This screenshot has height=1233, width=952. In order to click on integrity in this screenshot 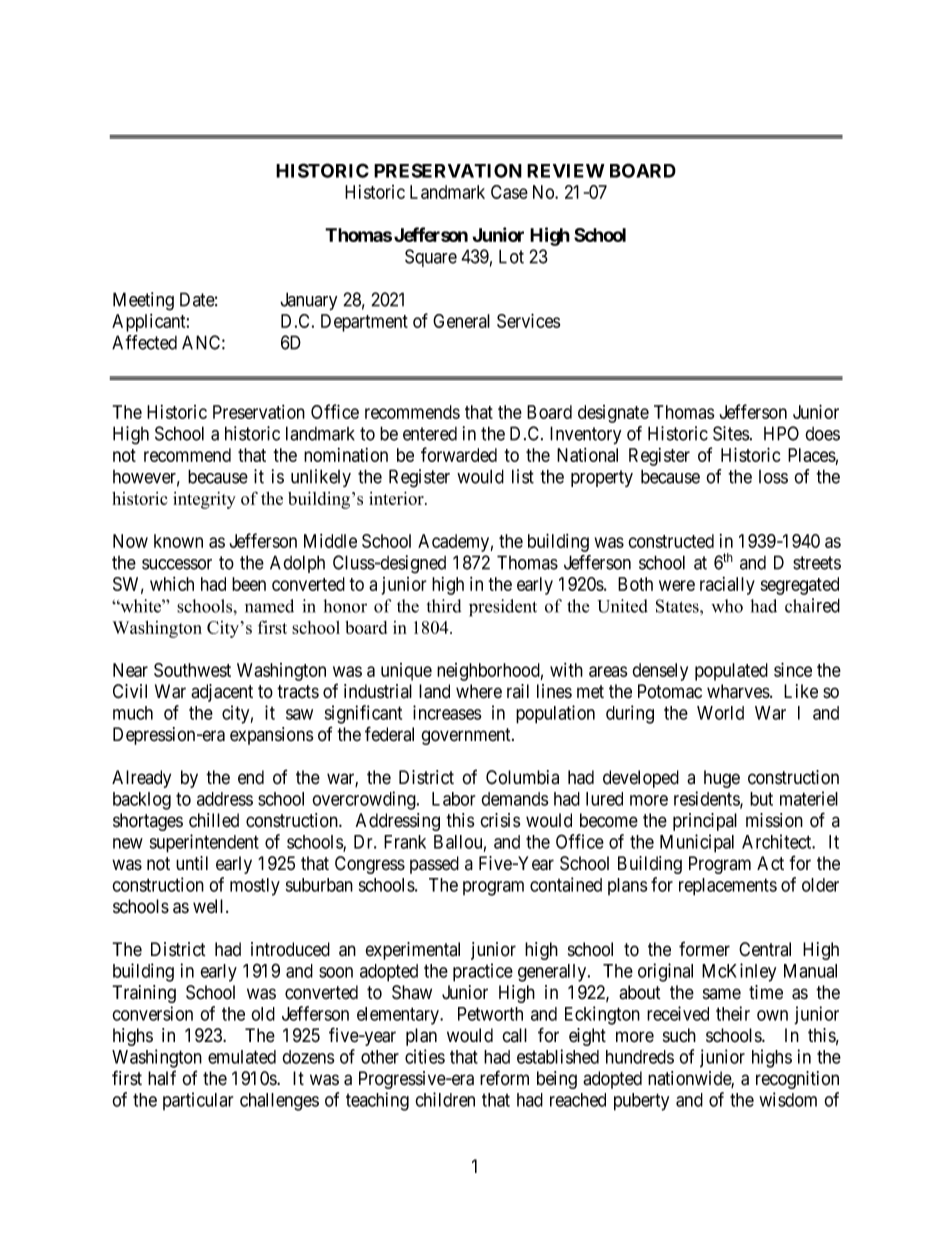, I will do `click(204, 500)`.
